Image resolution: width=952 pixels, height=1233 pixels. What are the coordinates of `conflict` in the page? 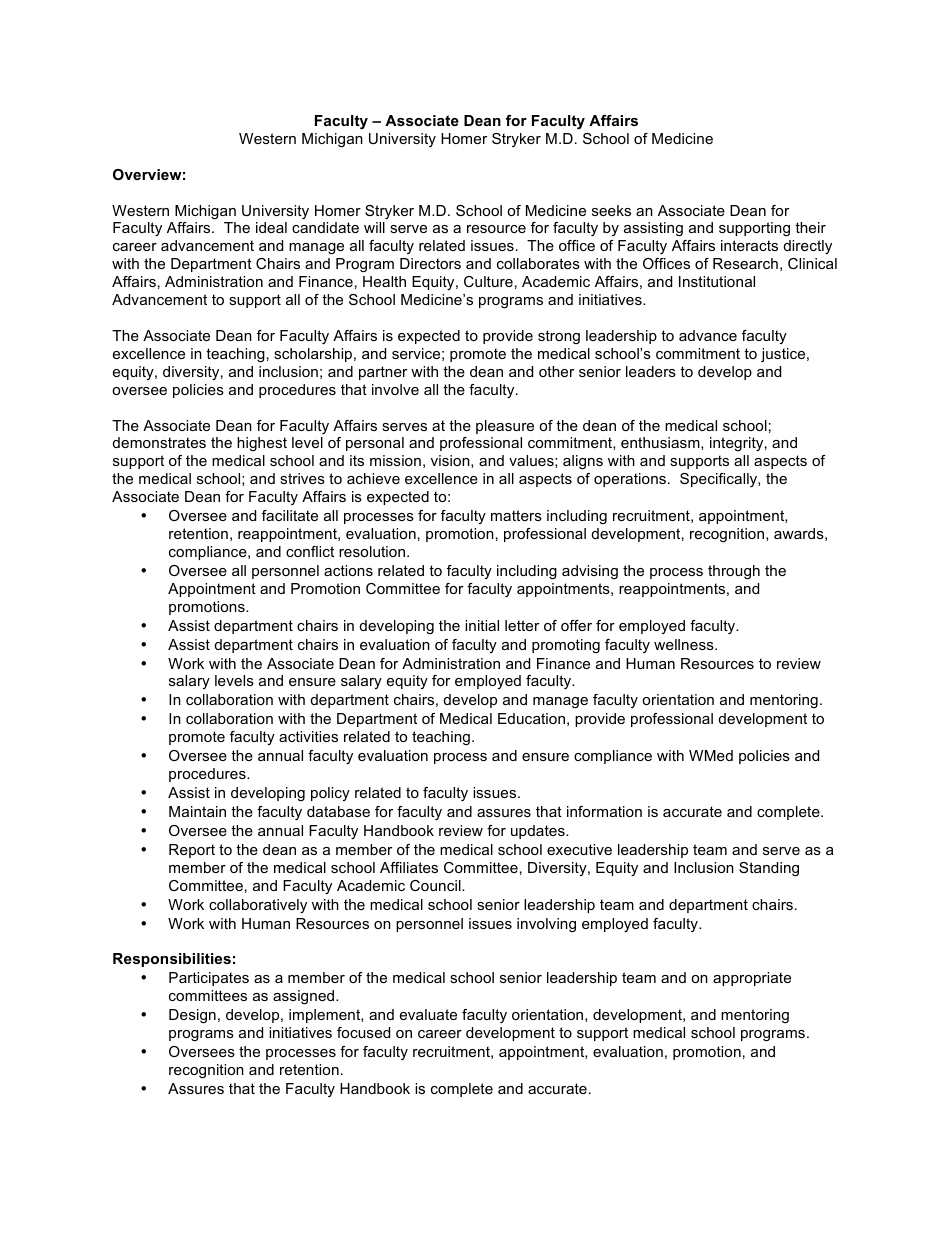 It's located at (310, 551).
